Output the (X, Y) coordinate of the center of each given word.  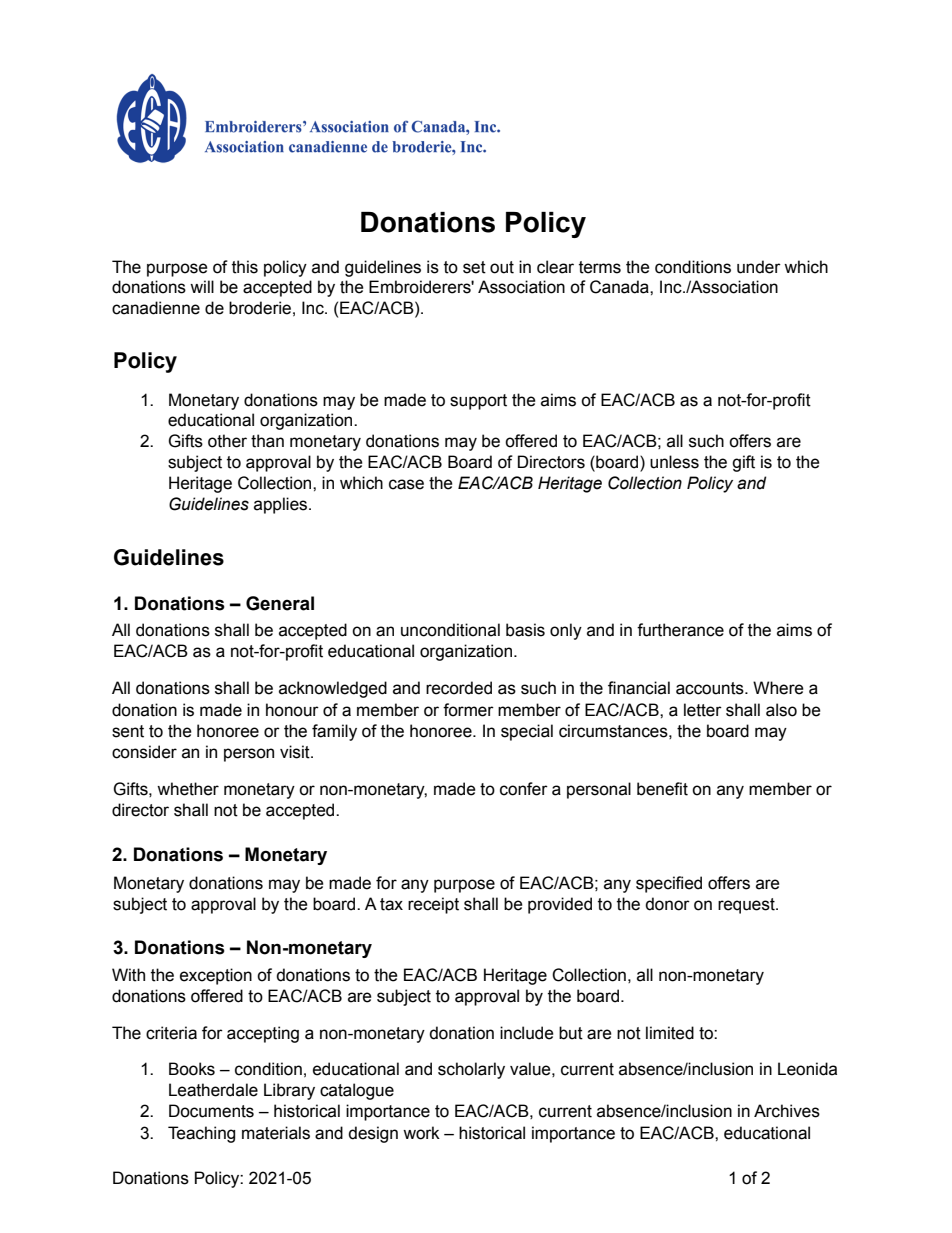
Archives (787, 1111)
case (406, 484)
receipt (433, 905)
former (468, 710)
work (421, 1133)
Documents (211, 1111)
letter (703, 710)
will (202, 286)
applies (282, 505)
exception (216, 976)
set (474, 267)
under (759, 267)
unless (674, 462)
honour (292, 710)
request (747, 906)
